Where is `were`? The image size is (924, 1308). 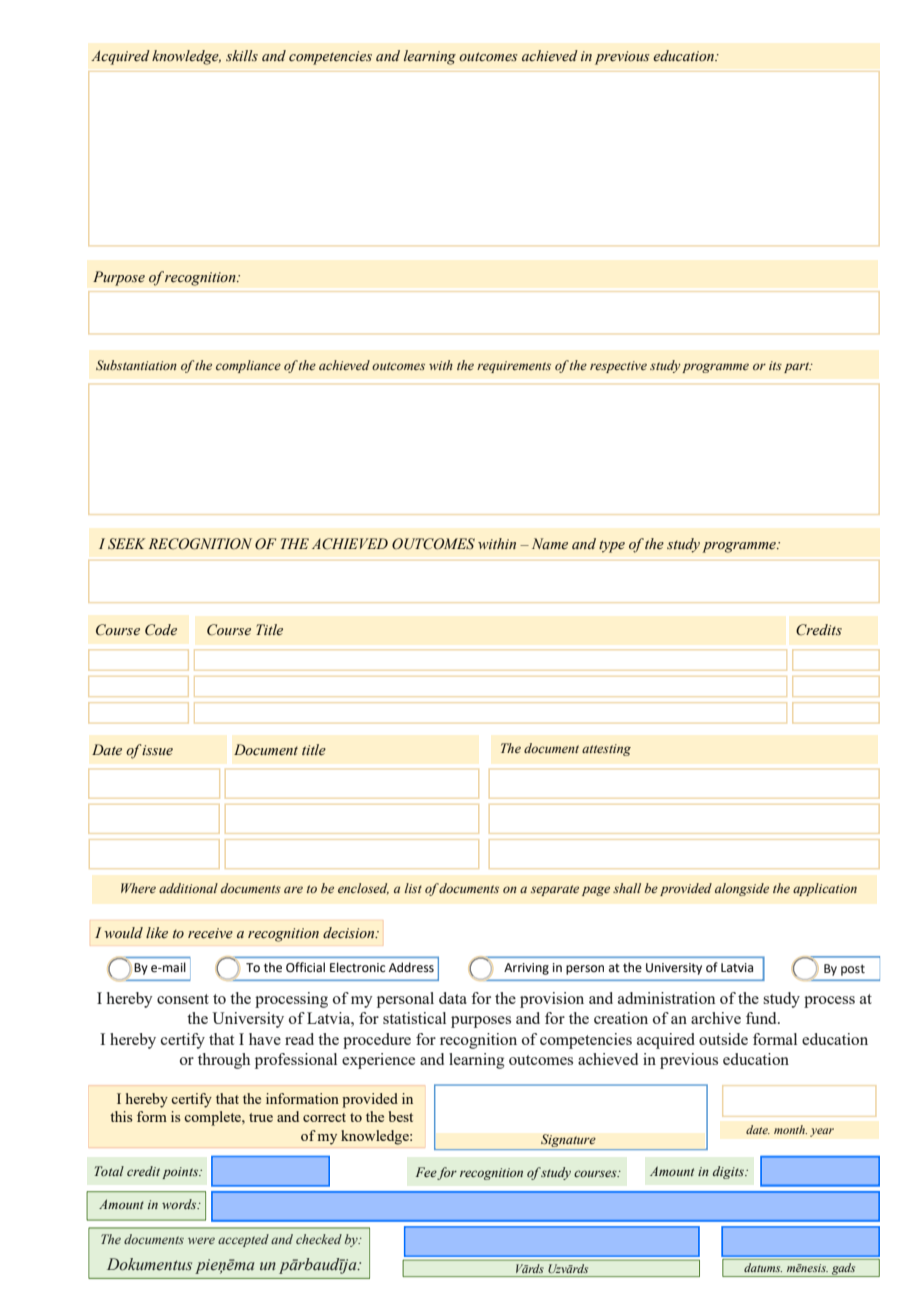 were is located at coordinates (201, 1240).
